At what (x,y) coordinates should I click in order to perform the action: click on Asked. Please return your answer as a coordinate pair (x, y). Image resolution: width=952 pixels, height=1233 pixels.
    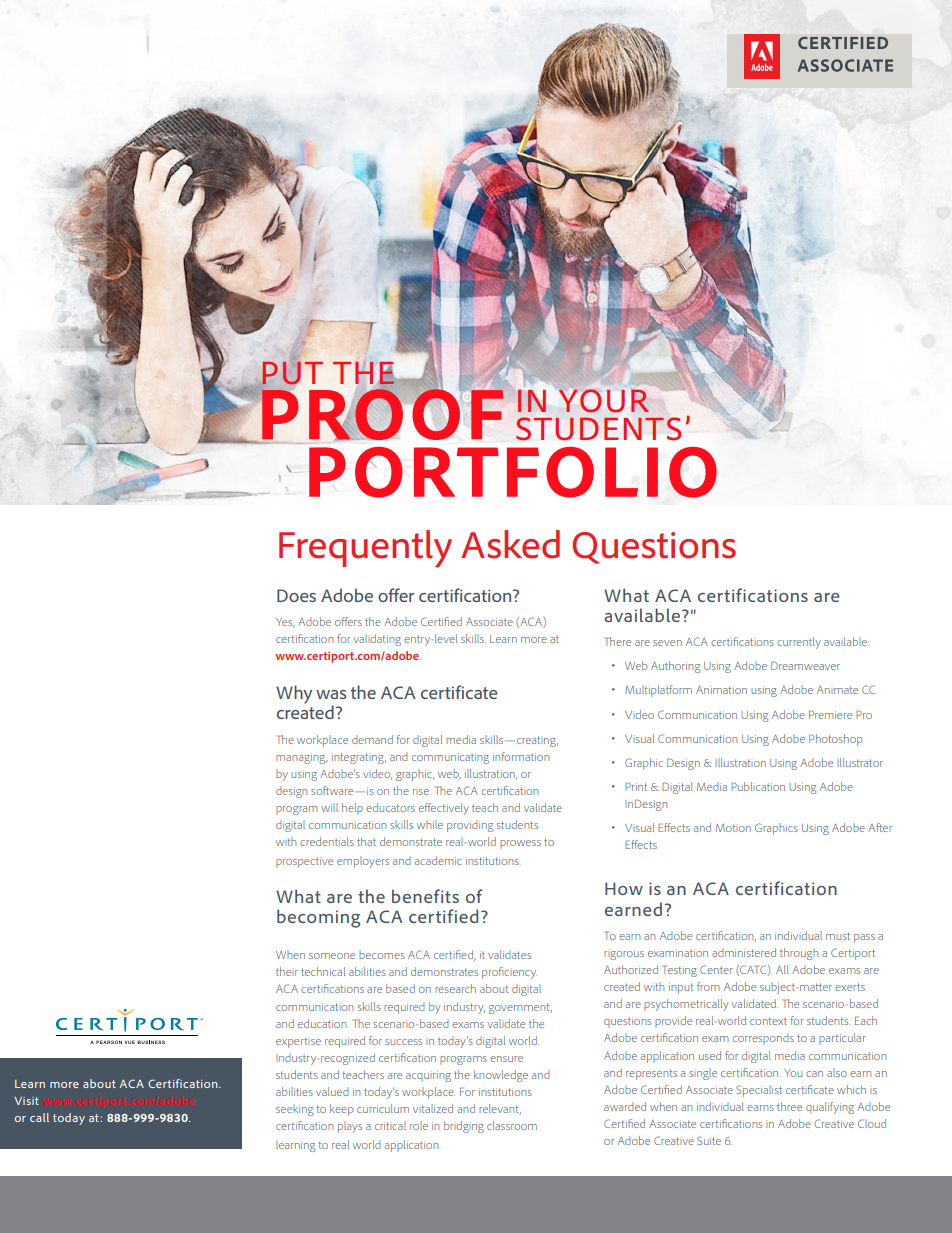
    Looking at the image, I should click on (510, 544).
